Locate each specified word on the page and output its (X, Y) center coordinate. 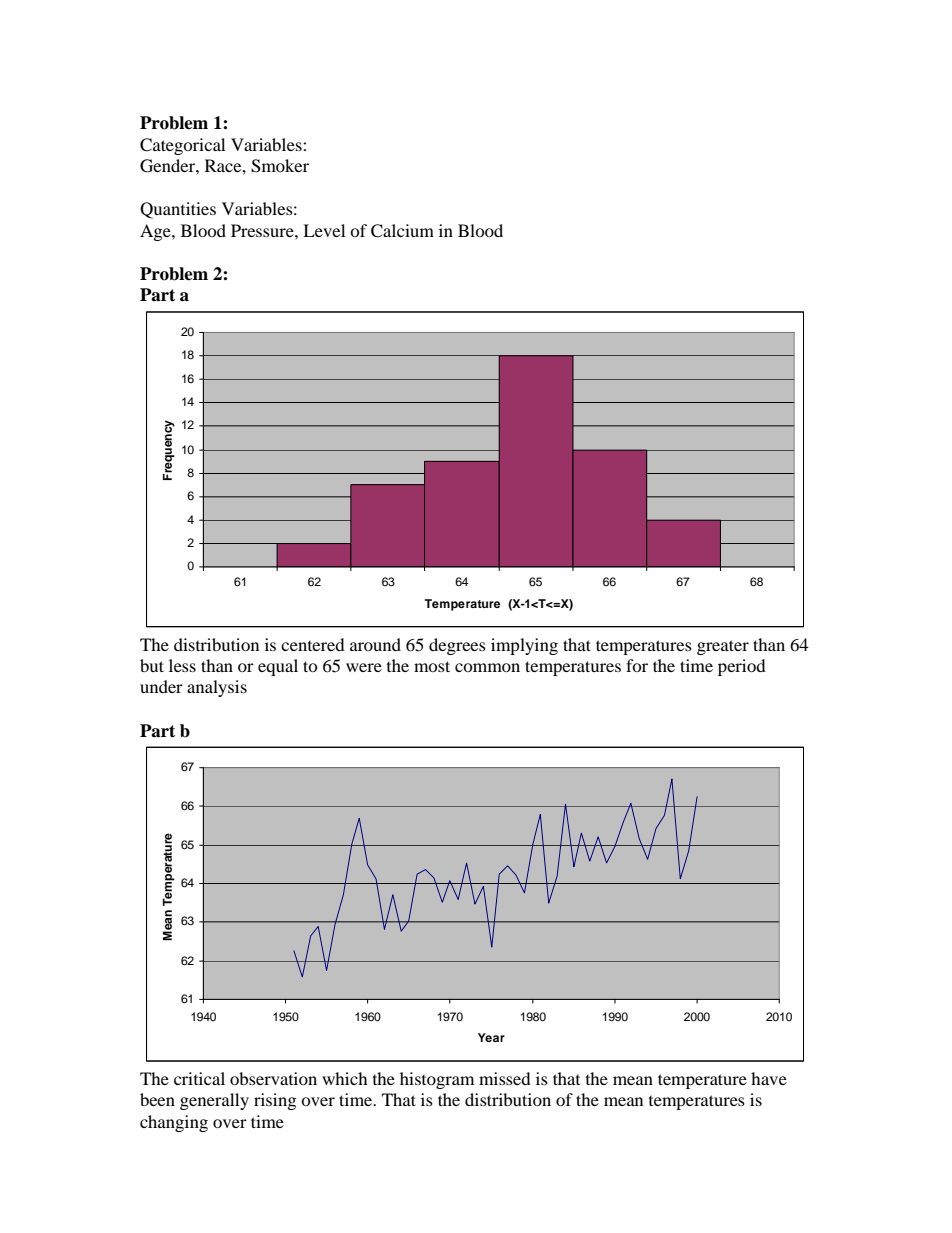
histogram (437, 1080)
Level (324, 230)
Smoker (280, 166)
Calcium (402, 231)
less (182, 665)
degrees (457, 646)
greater (723, 647)
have (769, 1078)
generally (214, 1101)
